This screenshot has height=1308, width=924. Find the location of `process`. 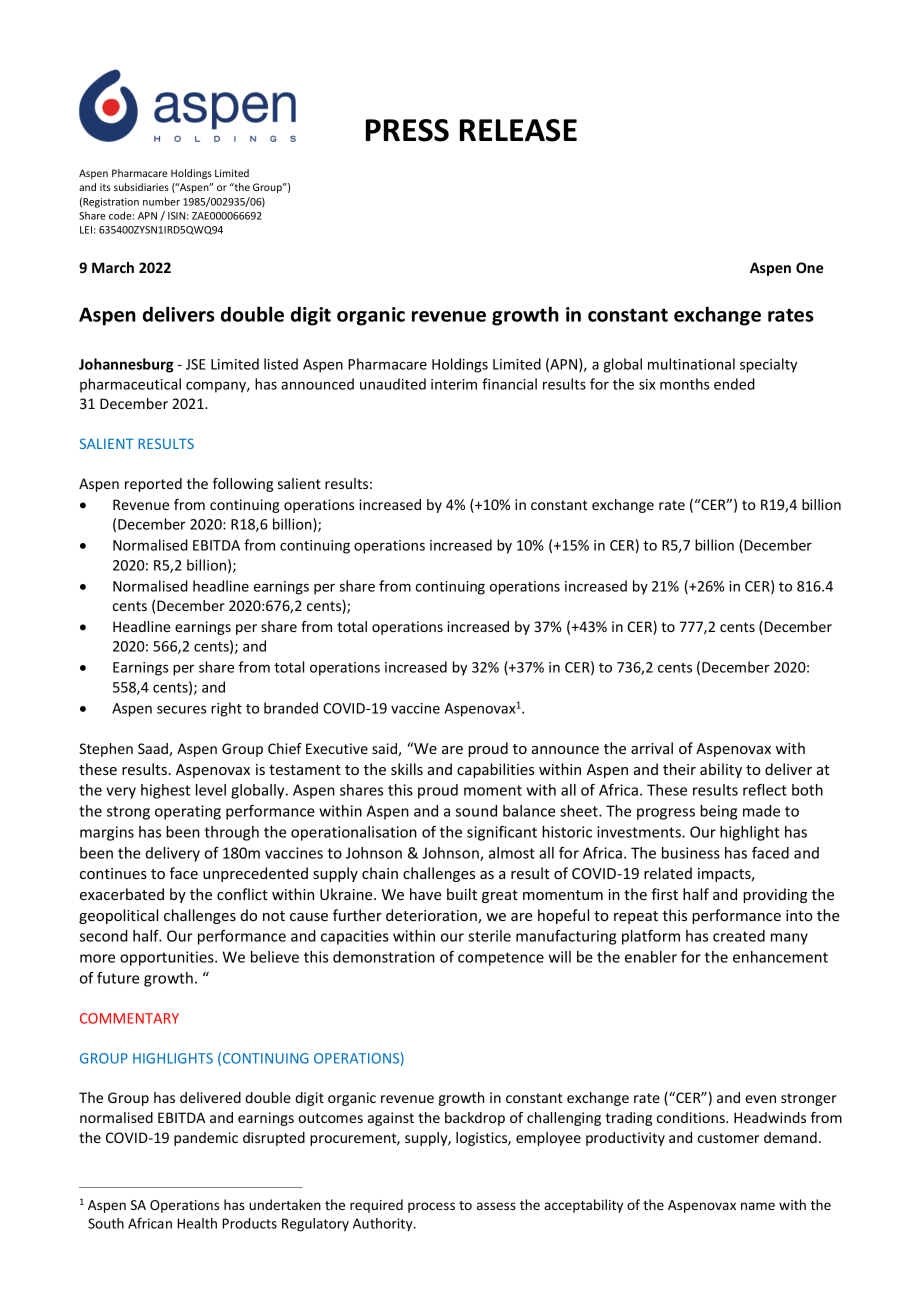

process is located at coordinates (431, 1207).
